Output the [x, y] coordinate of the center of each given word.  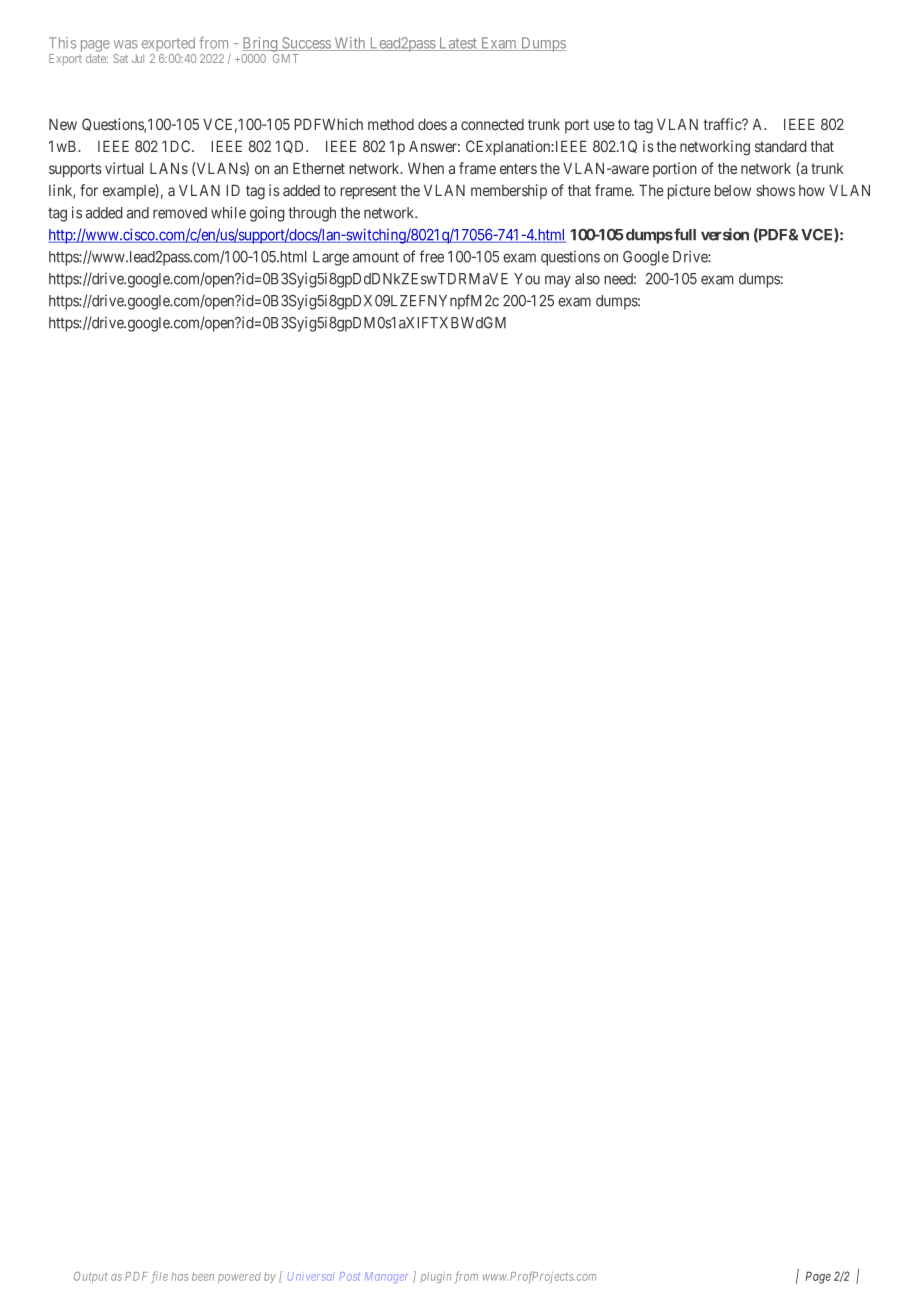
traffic [724, 124]
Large [331, 258]
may [558, 281]
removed [180, 213]
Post [350, 1276]
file [160, 1277]
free [431, 256]
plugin [436, 1277]
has [179, 1276]
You [527, 279]
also [587, 279]
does [432, 124]
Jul [138, 58]
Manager [386, 1277]
